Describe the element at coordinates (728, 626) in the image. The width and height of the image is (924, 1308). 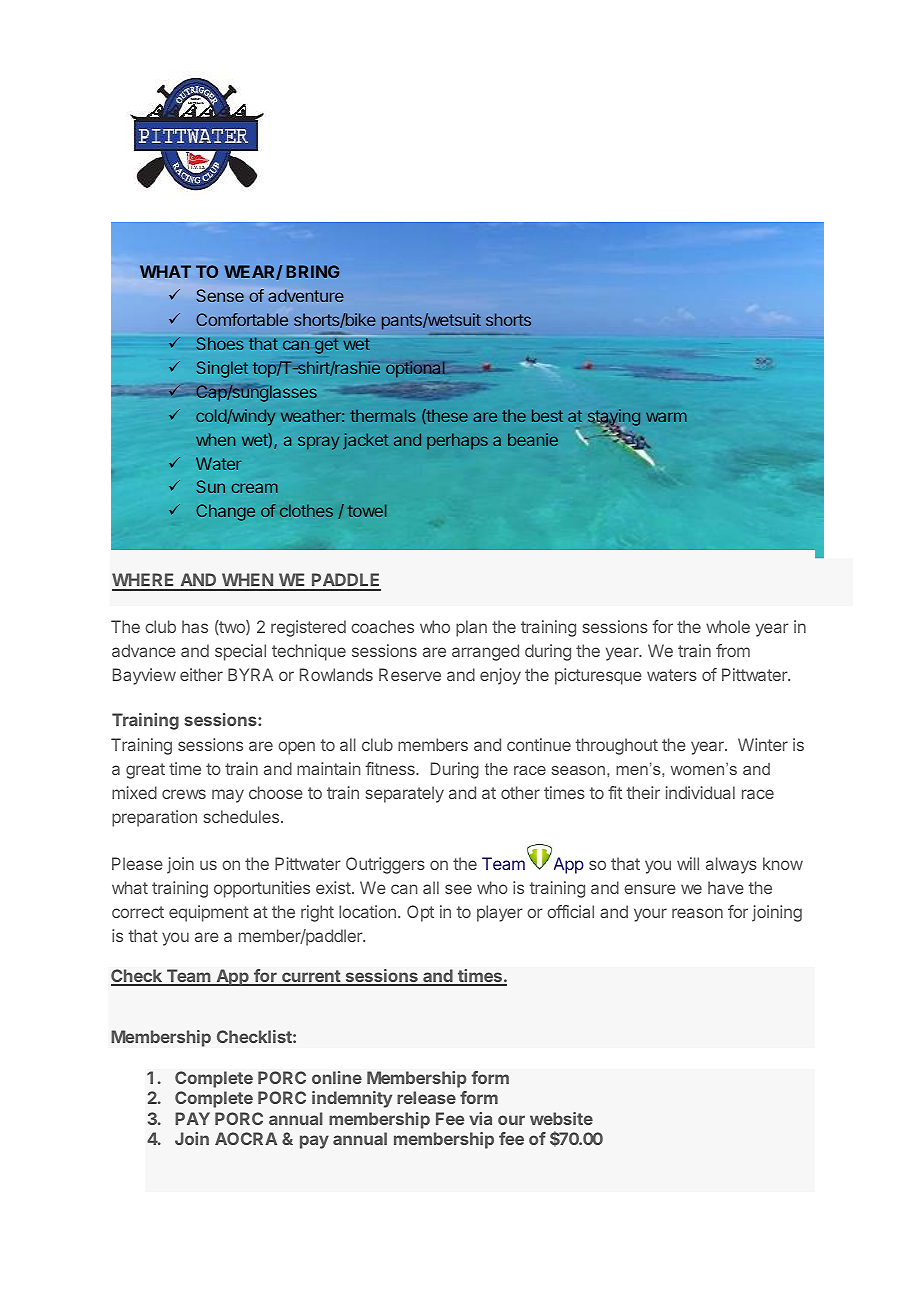
I see `whole` at that location.
